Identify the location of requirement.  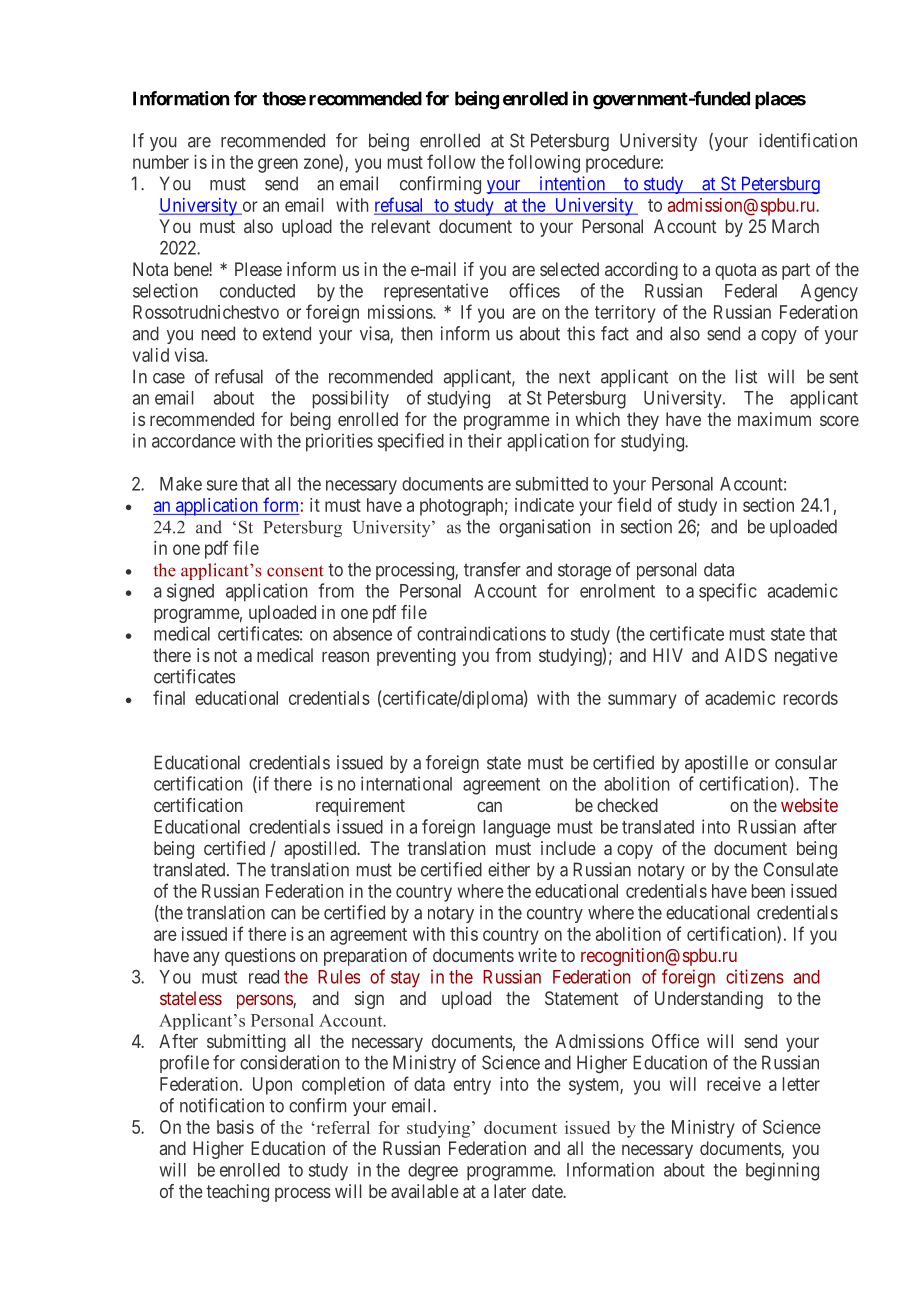
(360, 807).
